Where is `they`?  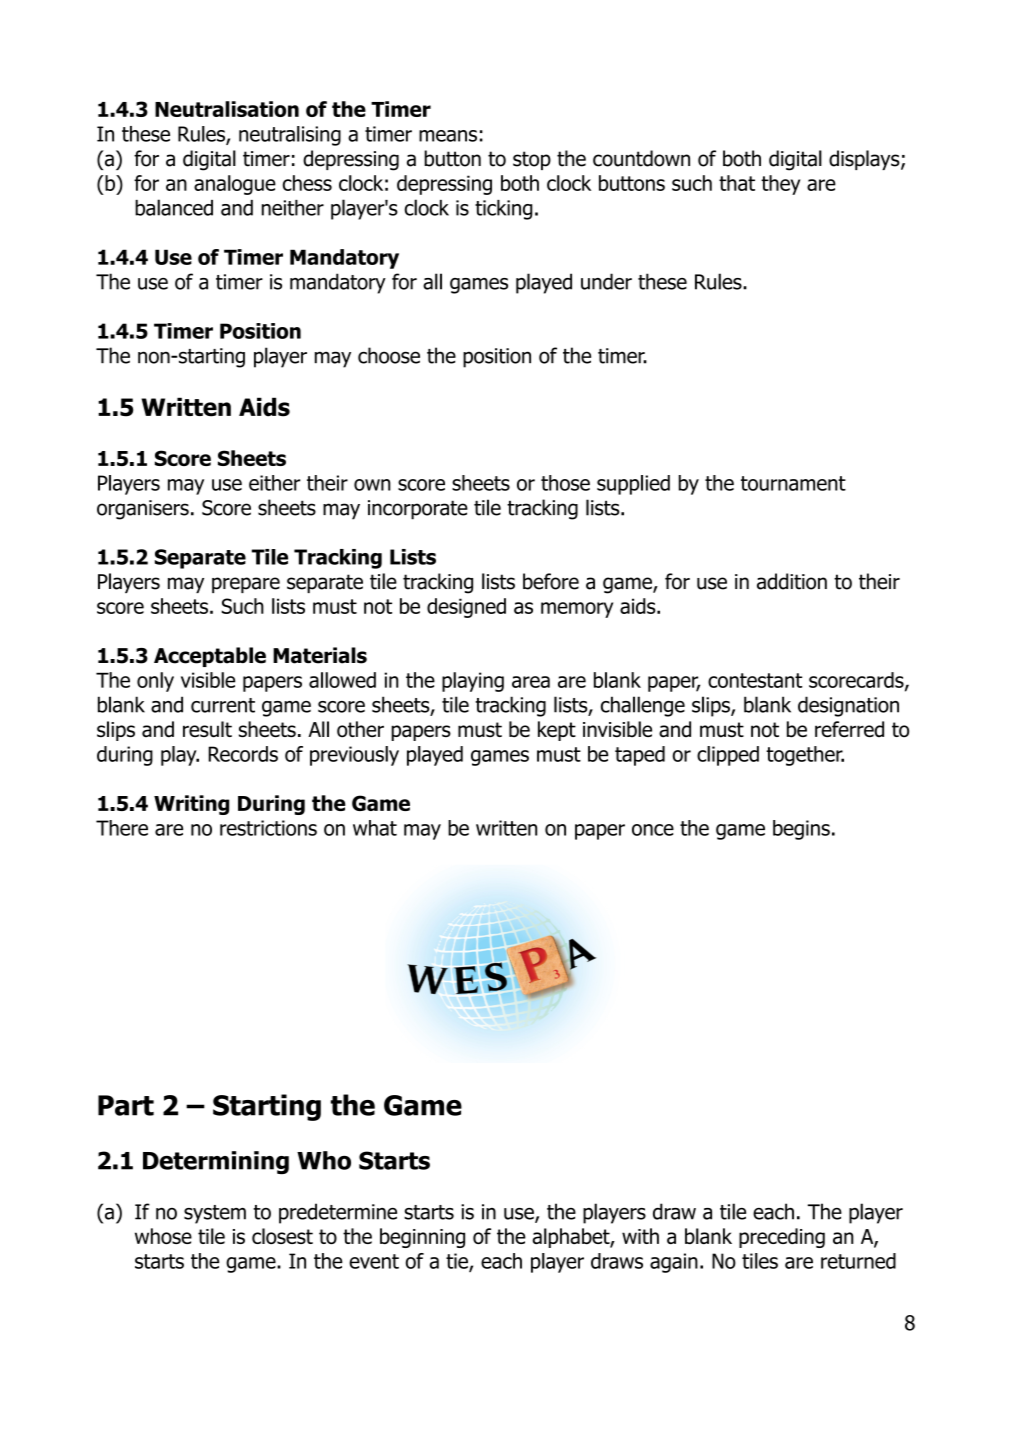
they is located at coordinates (780, 185).
